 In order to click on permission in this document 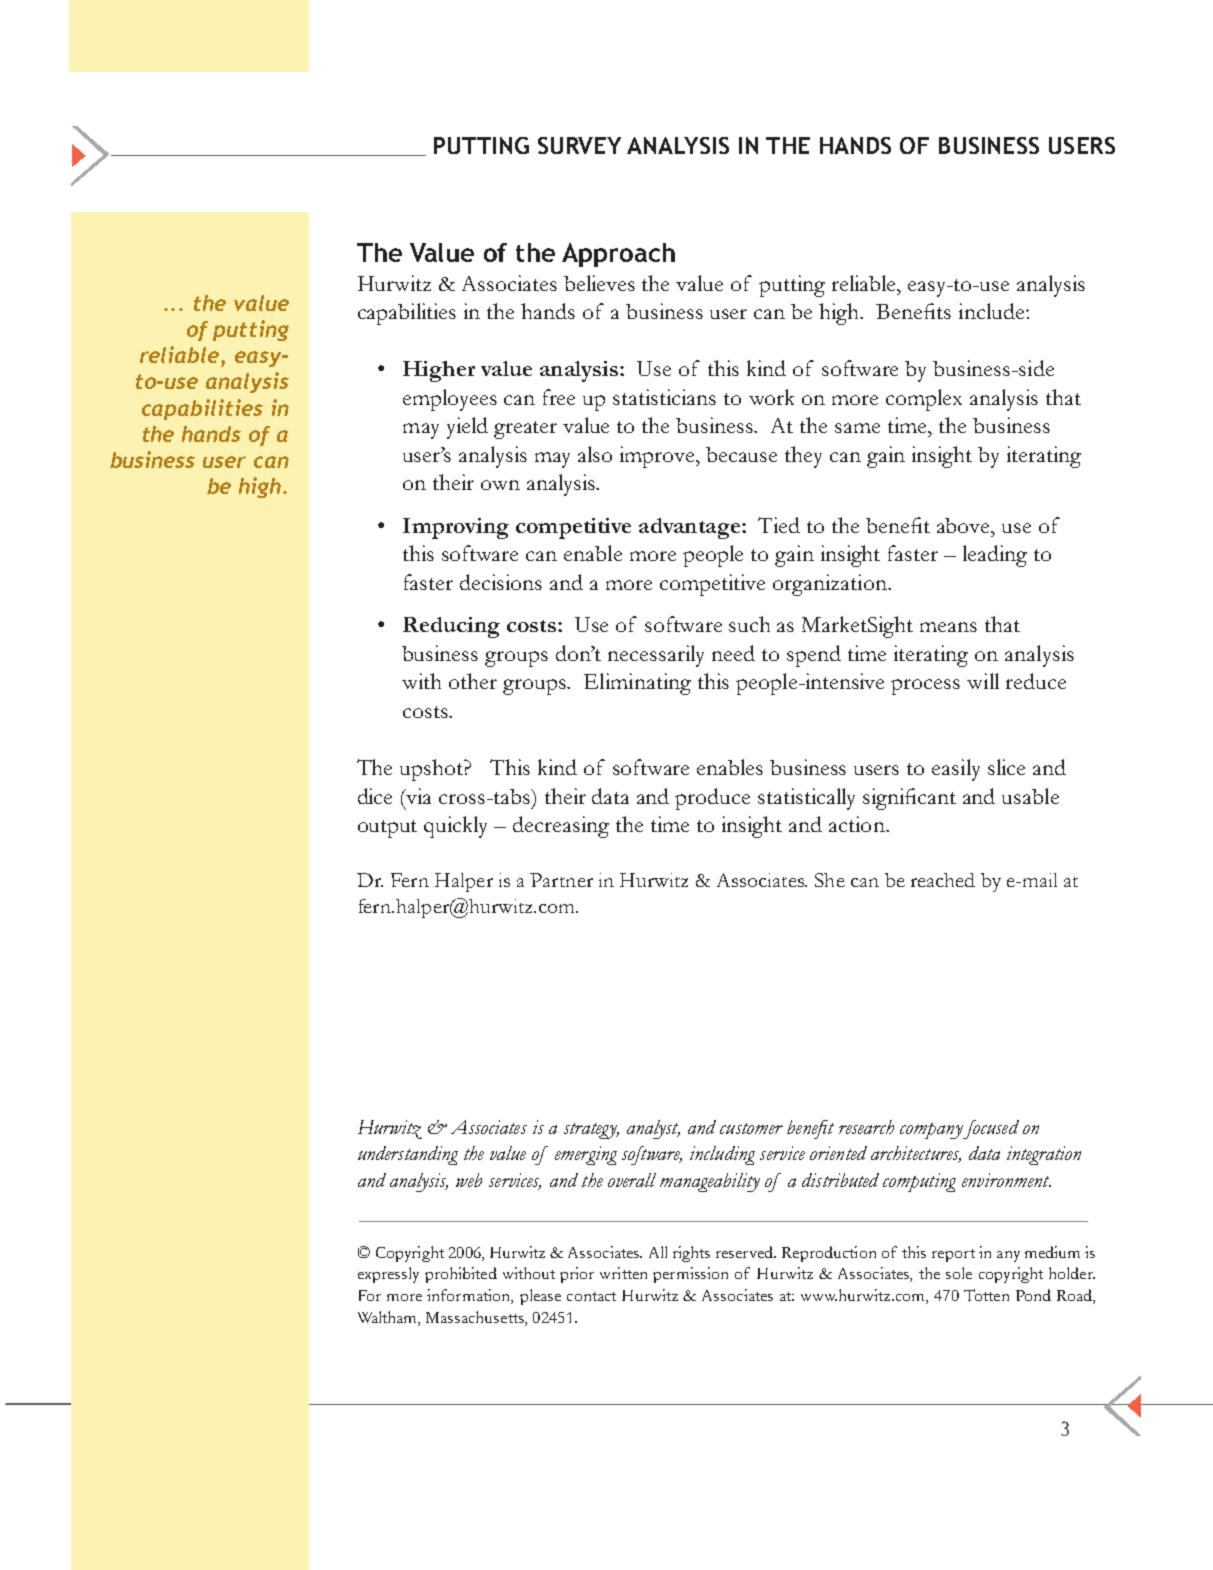, I will do `click(690, 1275)`.
